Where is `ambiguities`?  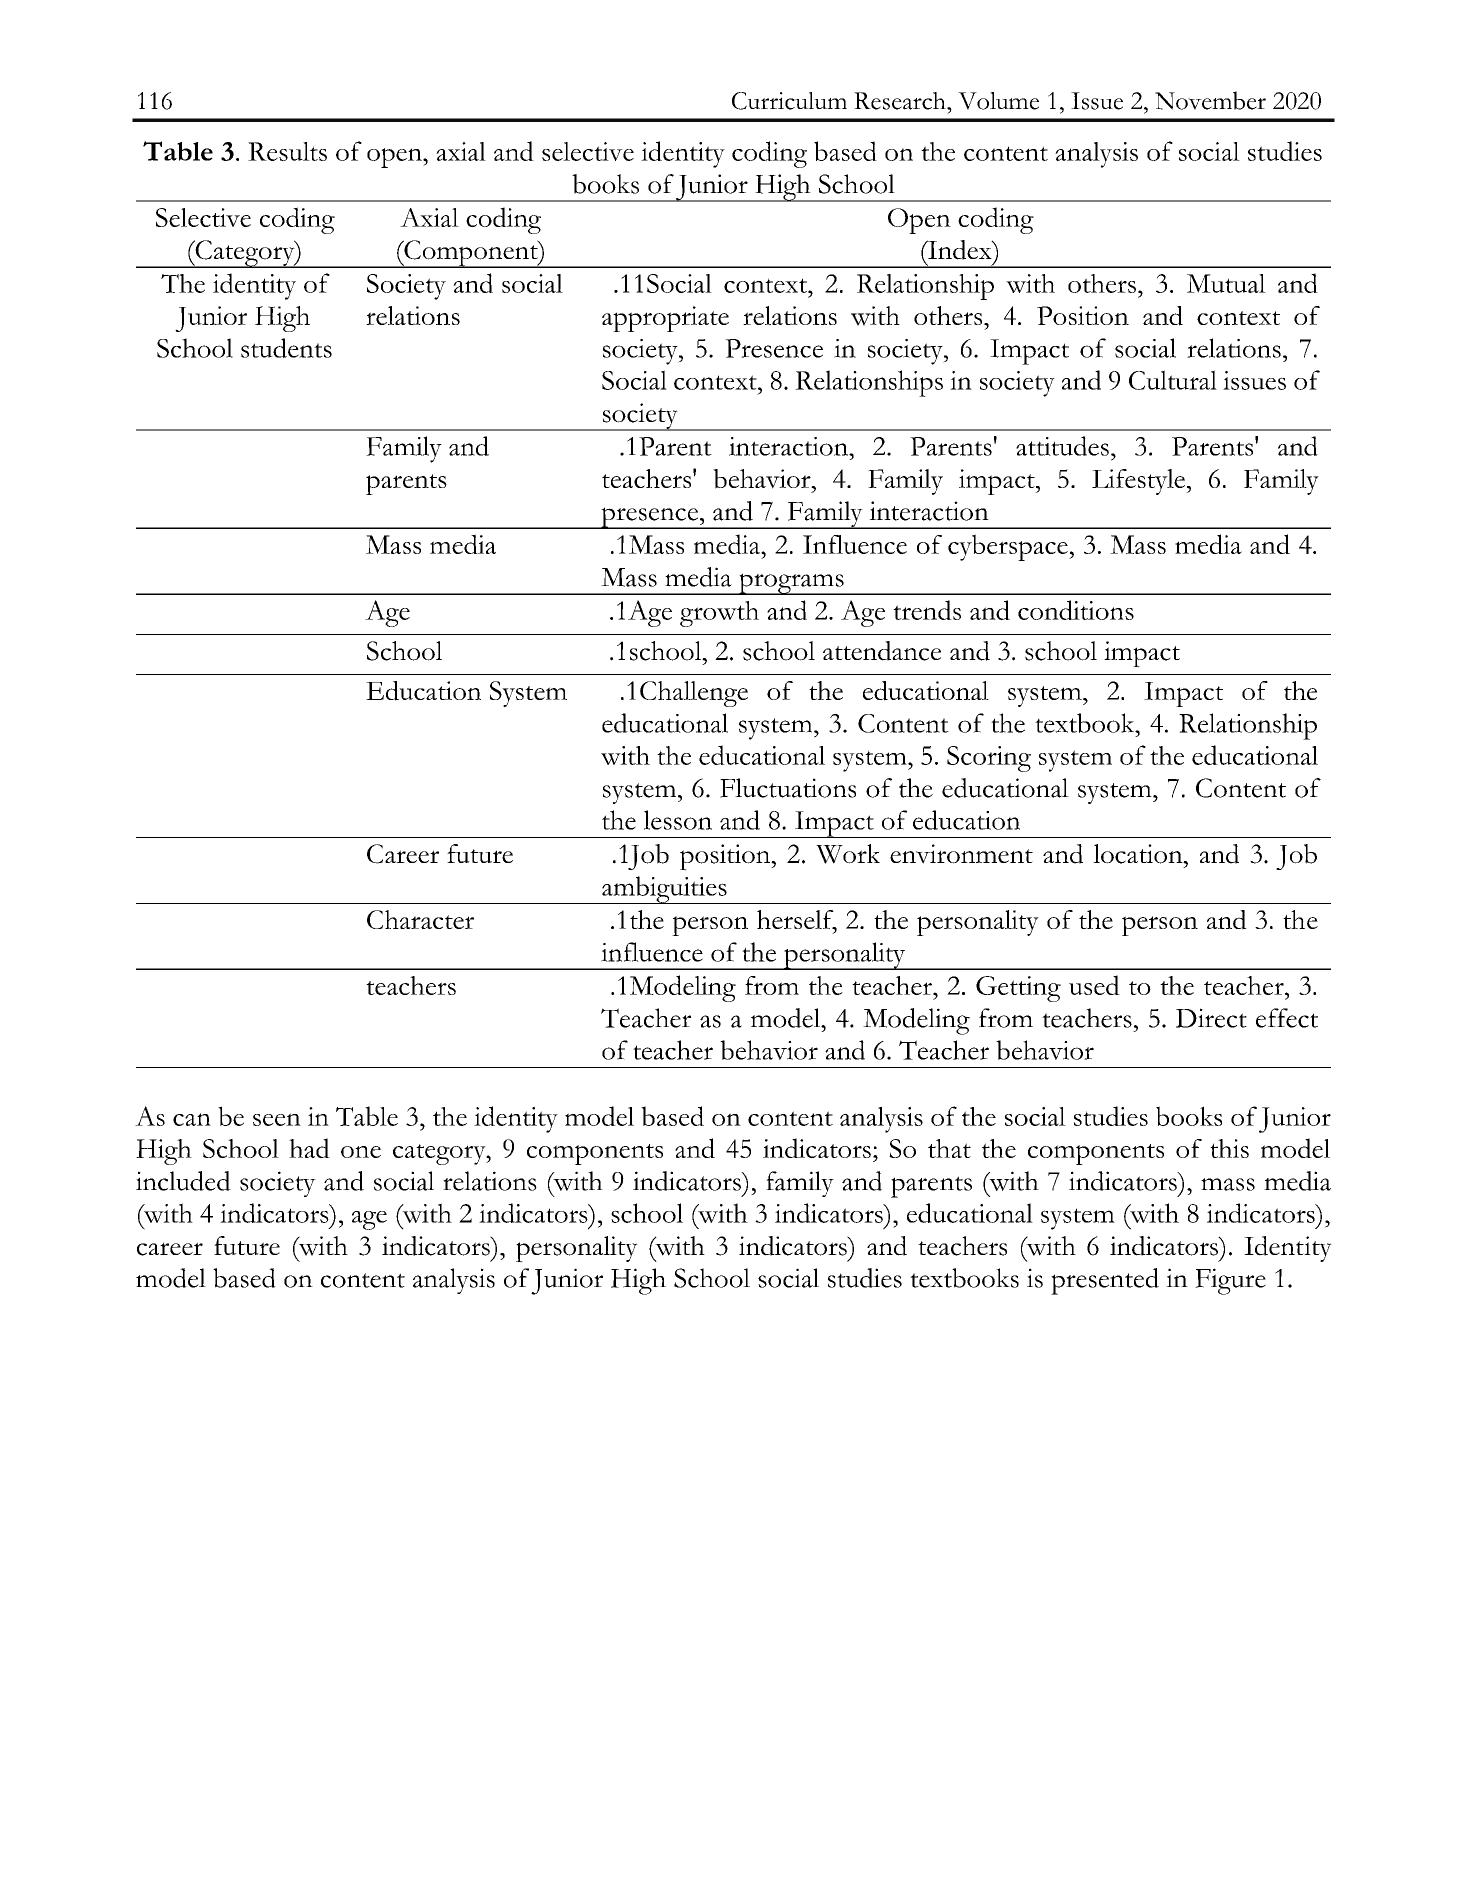 ambiguities is located at coordinates (664, 890).
